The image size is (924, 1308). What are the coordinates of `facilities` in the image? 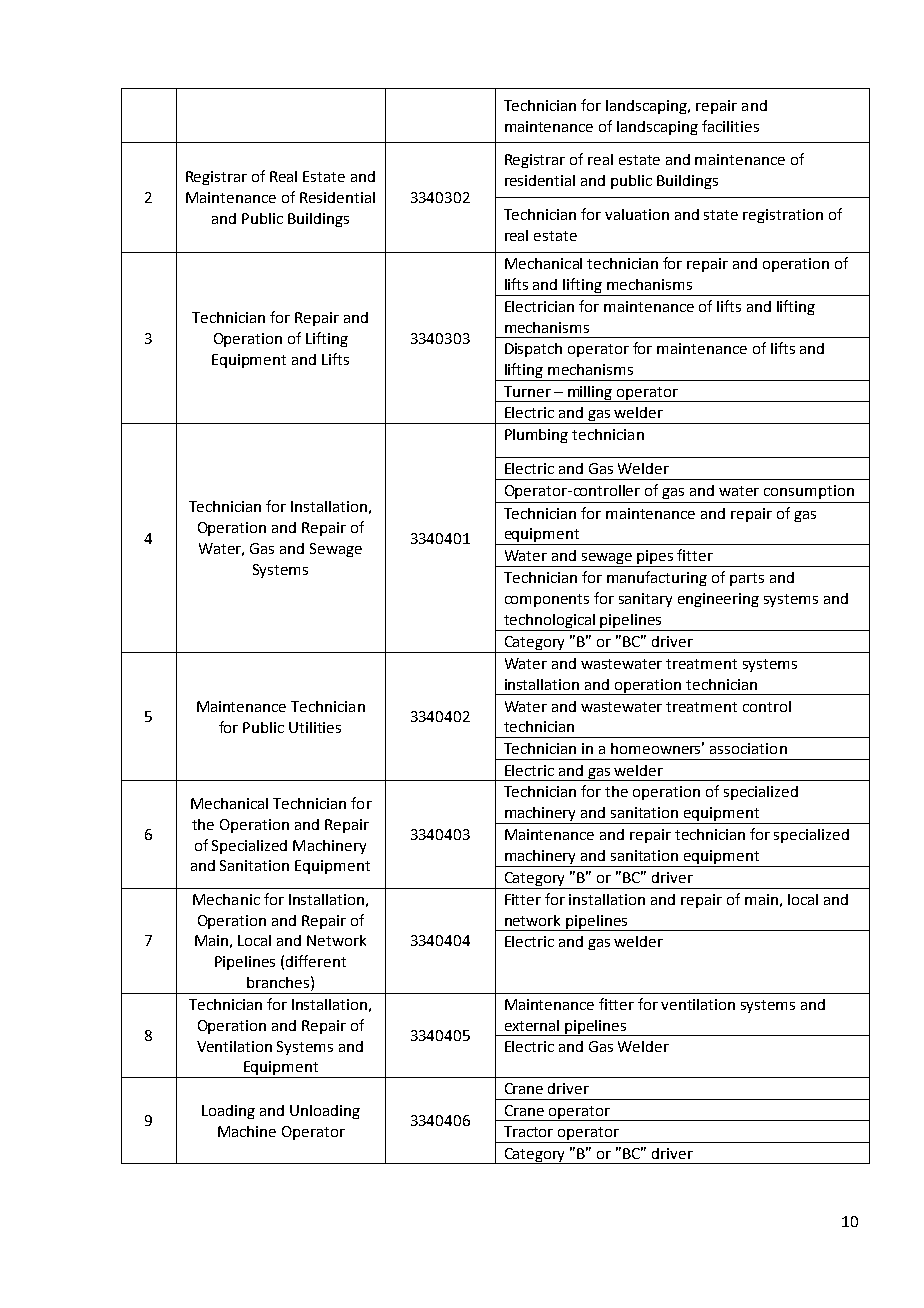 It's located at (730, 126).
